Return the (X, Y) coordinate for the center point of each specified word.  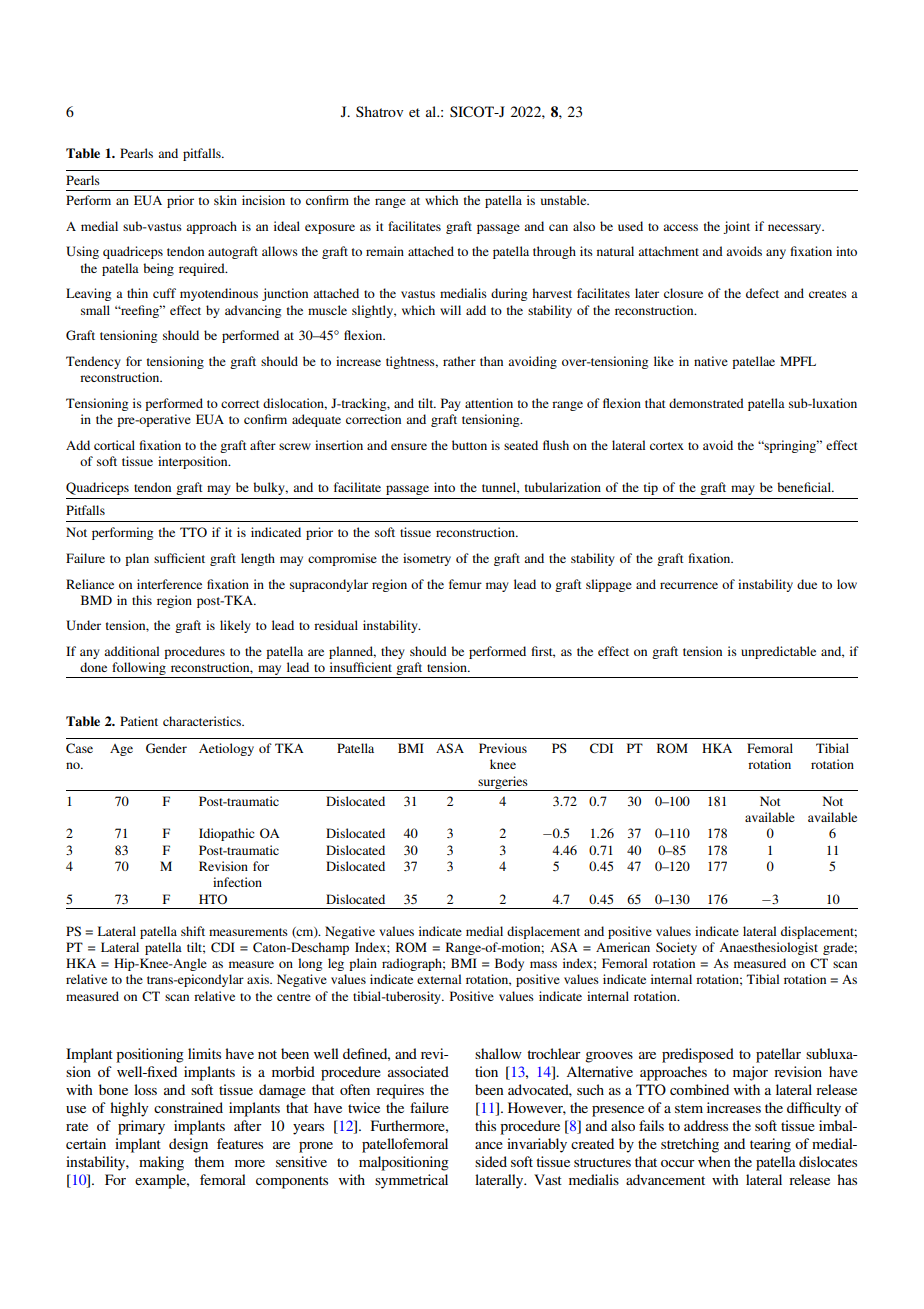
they (393, 652)
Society (676, 948)
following (139, 670)
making (161, 1163)
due (807, 584)
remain (385, 251)
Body (509, 964)
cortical (114, 445)
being (158, 269)
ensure (409, 446)
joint (736, 227)
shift (193, 931)
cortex (667, 446)
